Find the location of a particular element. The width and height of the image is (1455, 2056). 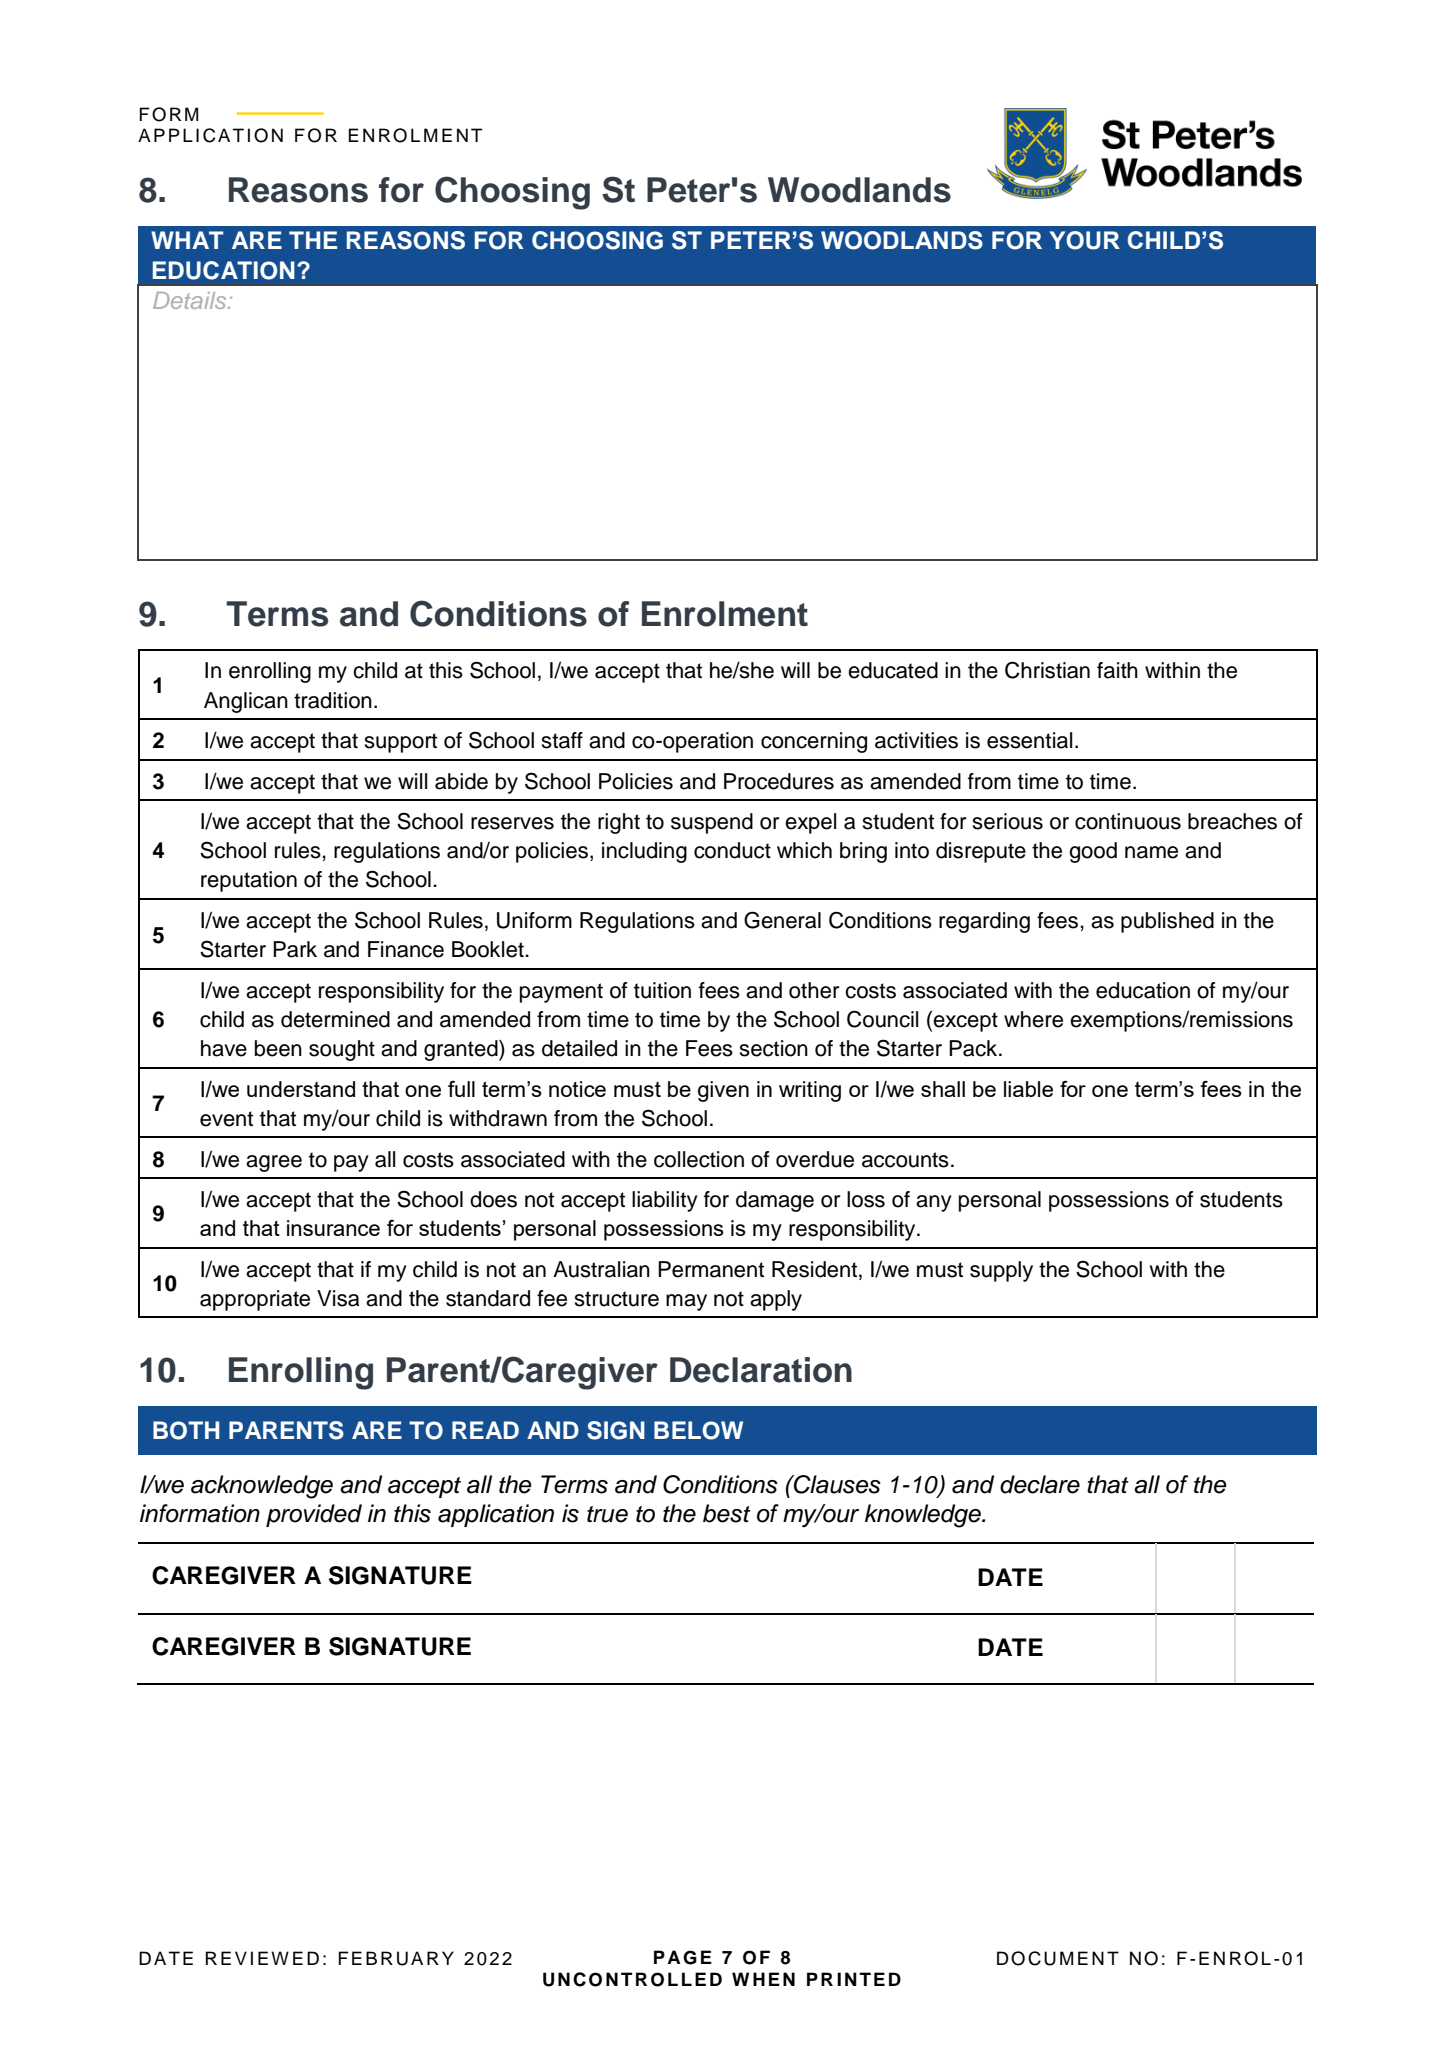

PAGE is located at coordinates (683, 1957).
